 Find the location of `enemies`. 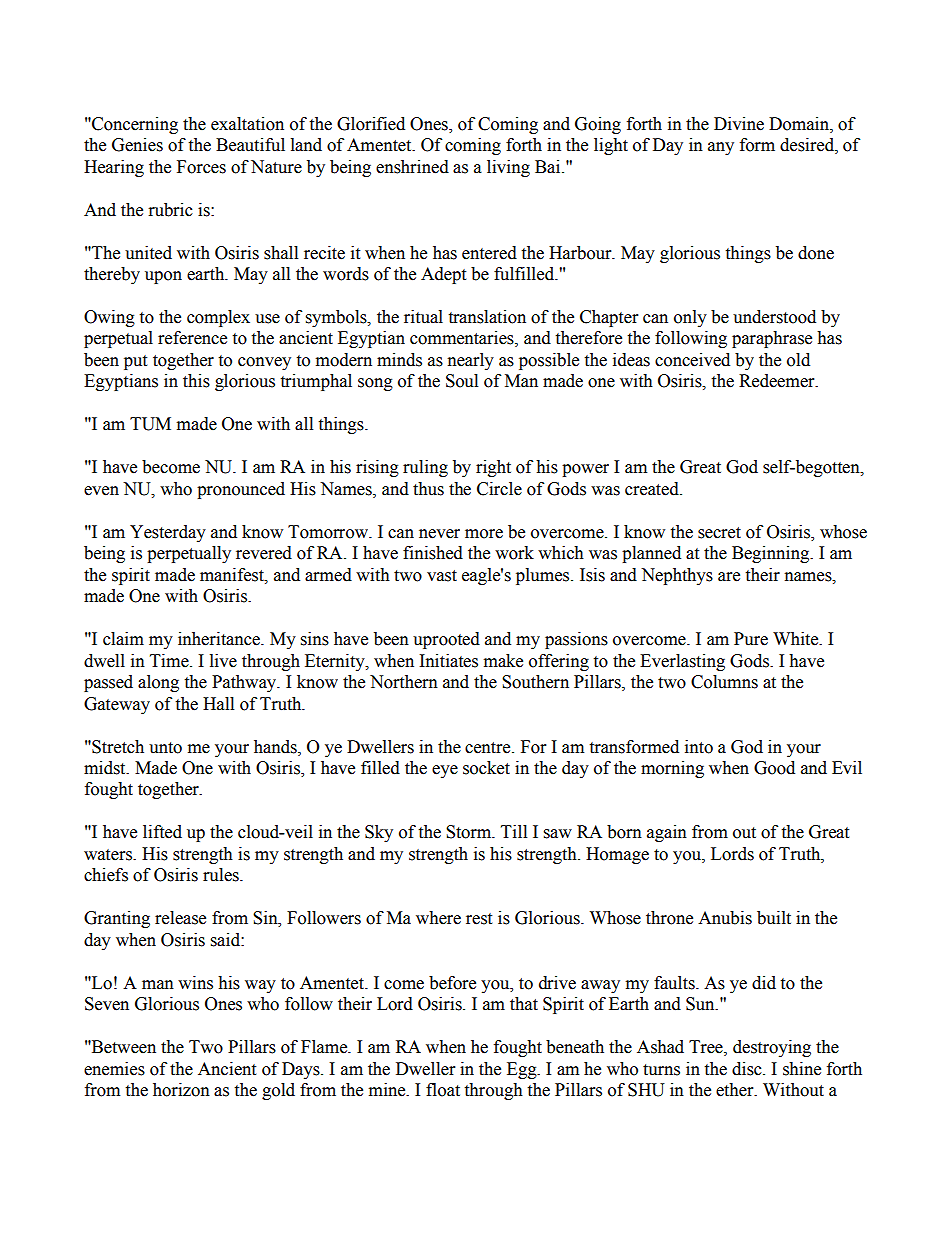

enemies is located at coordinates (114, 1069).
